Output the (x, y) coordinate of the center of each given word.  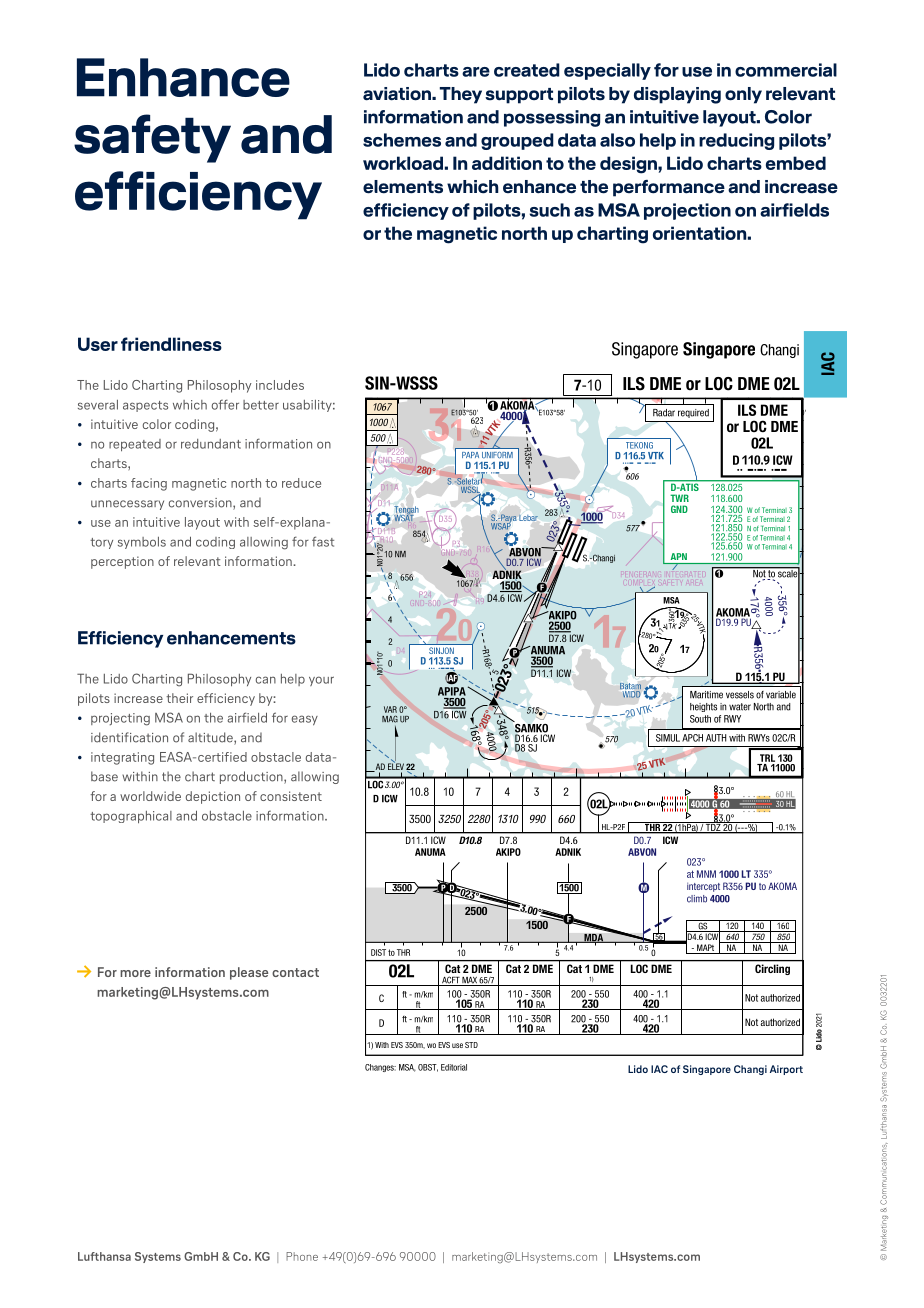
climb (697, 899)
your (321, 681)
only (743, 95)
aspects (145, 406)
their (179, 698)
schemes (402, 140)
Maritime (706, 695)
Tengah (406, 511)
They (461, 95)
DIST (378, 952)
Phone (302, 1256)
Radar (664, 413)
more (135, 973)
